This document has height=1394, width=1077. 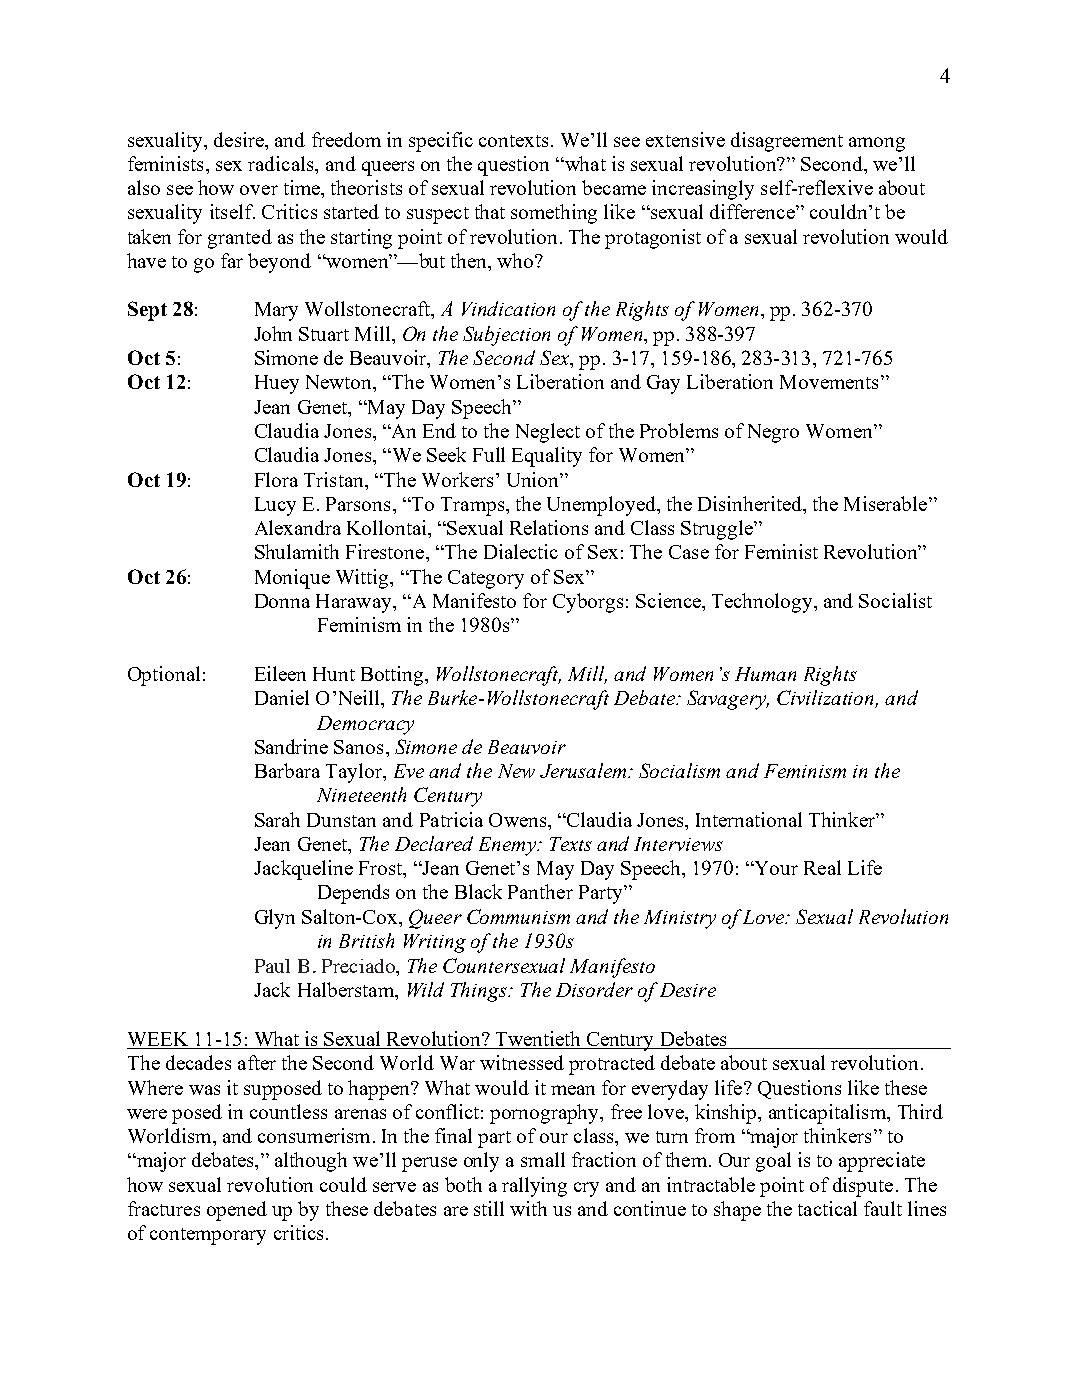 What do you see at coordinates (518, 916) in the document?
I see `Communism` at bounding box center [518, 916].
